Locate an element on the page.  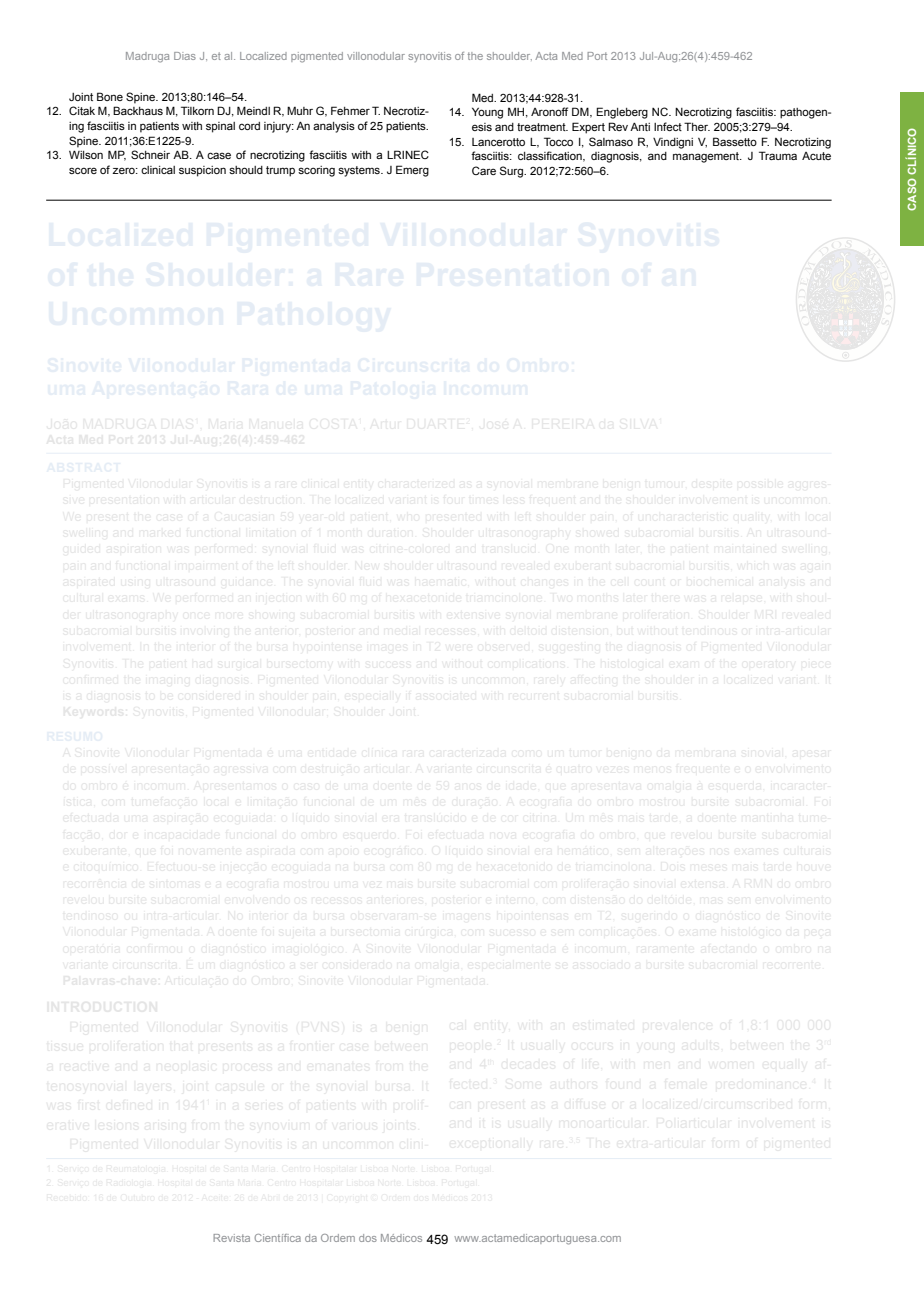
Revista is located at coordinates (231, 1238).
